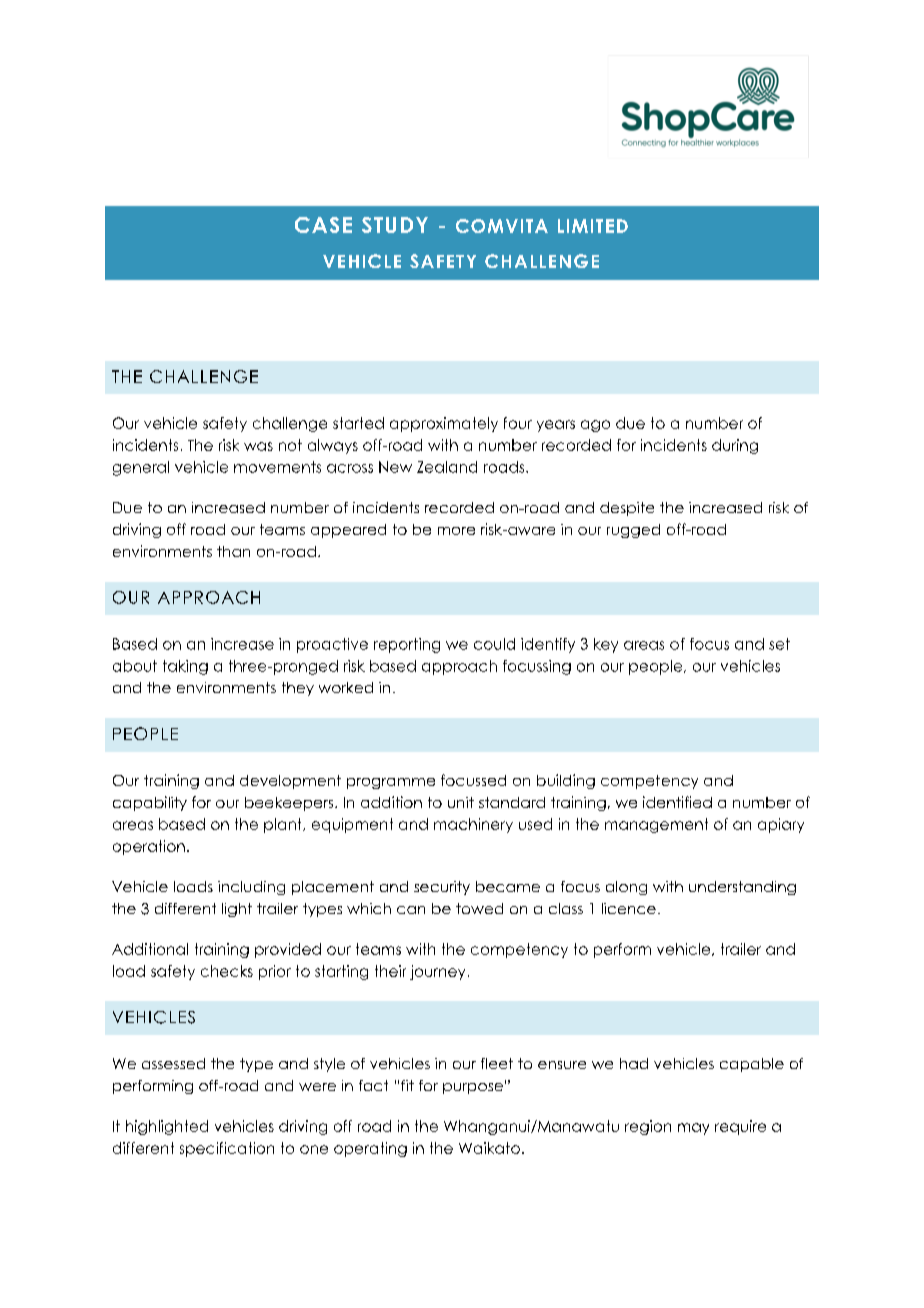 The image size is (924, 1308). I want to click on STUDY, so click(395, 225).
